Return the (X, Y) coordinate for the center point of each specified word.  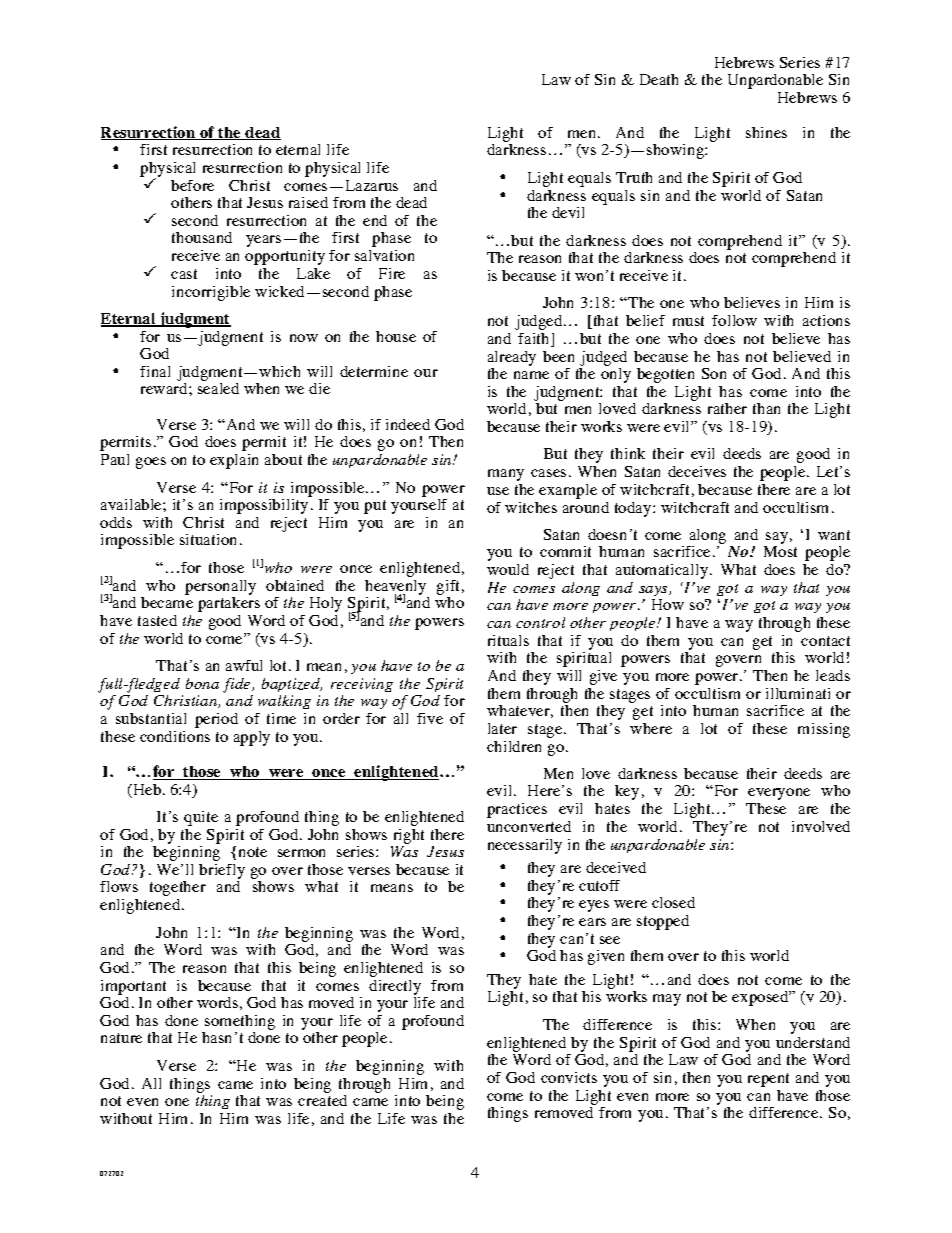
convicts (569, 1077)
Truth (634, 177)
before (192, 185)
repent (768, 1080)
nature (121, 1038)
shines (766, 132)
